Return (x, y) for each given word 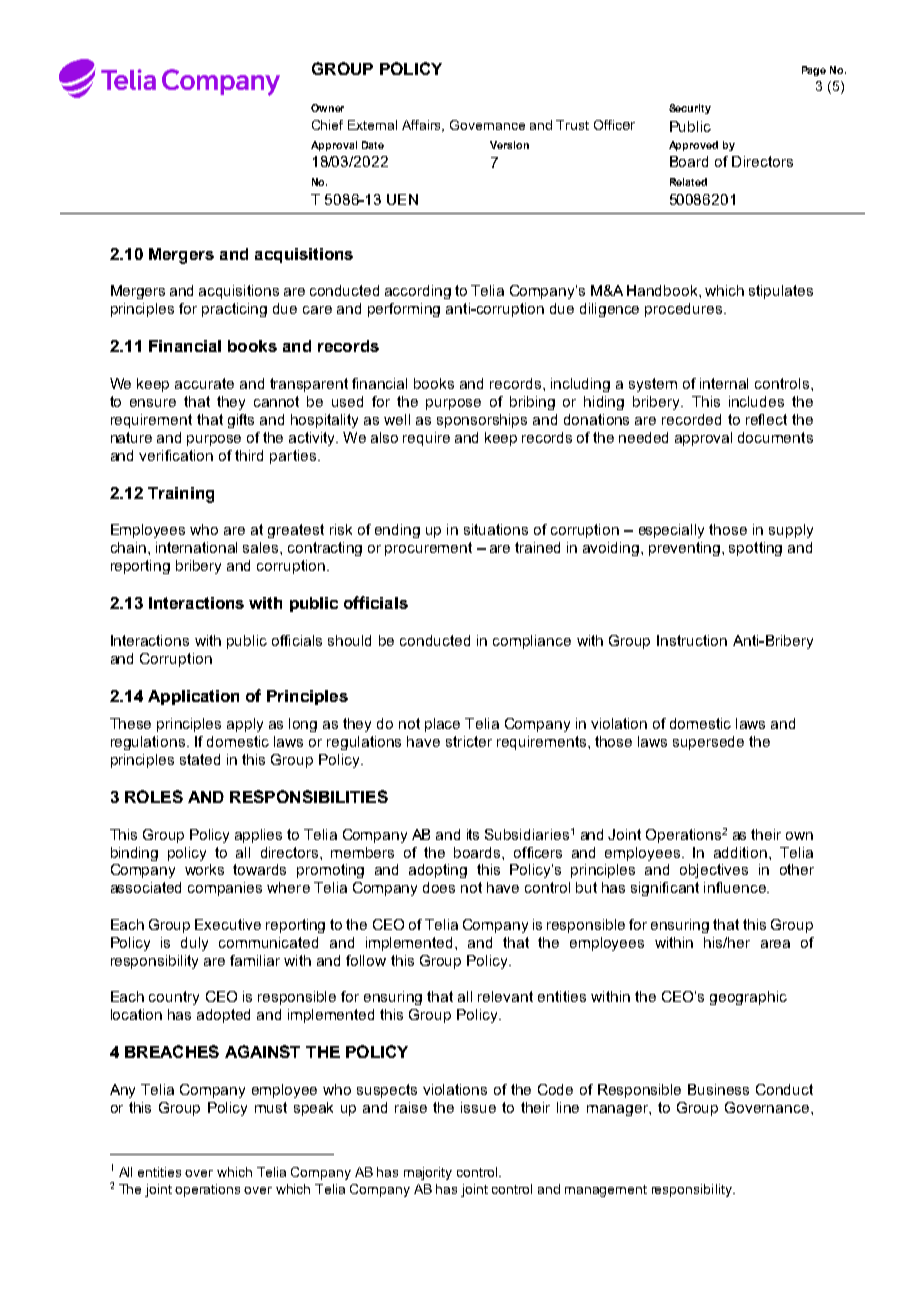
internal (724, 383)
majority (428, 1173)
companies (225, 889)
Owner (327, 108)
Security (690, 109)
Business (718, 1089)
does (439, 887)
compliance (532, 642)
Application (193, 697)
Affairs (423, 126)
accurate (204, 383)
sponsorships (482, 421)
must (271, 1107)
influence (736, 887)
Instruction (692, 640)
